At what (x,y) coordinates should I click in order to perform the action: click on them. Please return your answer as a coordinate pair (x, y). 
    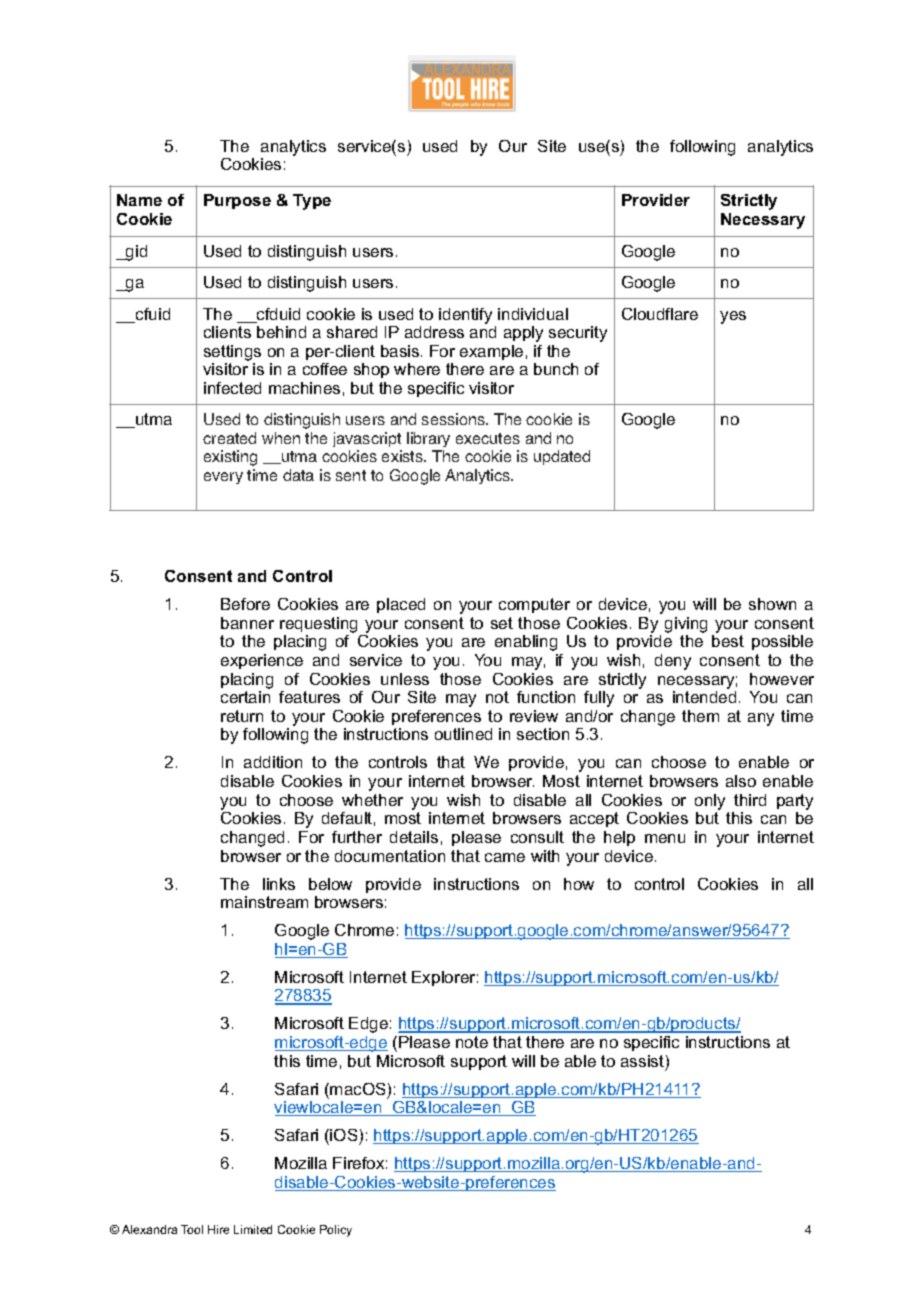
    Looking at the image, I should click on (700, 716).
